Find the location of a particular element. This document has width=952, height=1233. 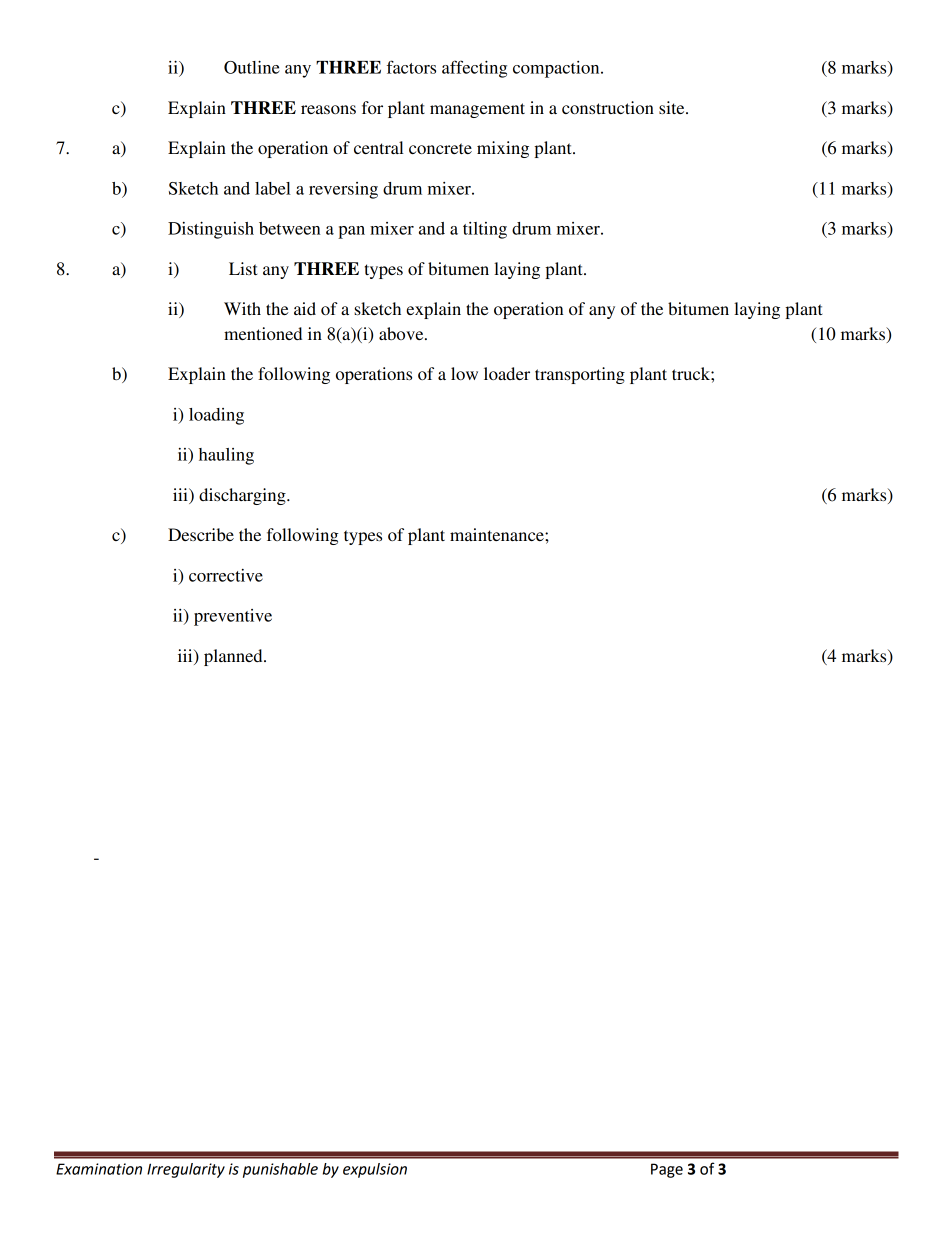

Describe is located at coordinates (201, 534).
